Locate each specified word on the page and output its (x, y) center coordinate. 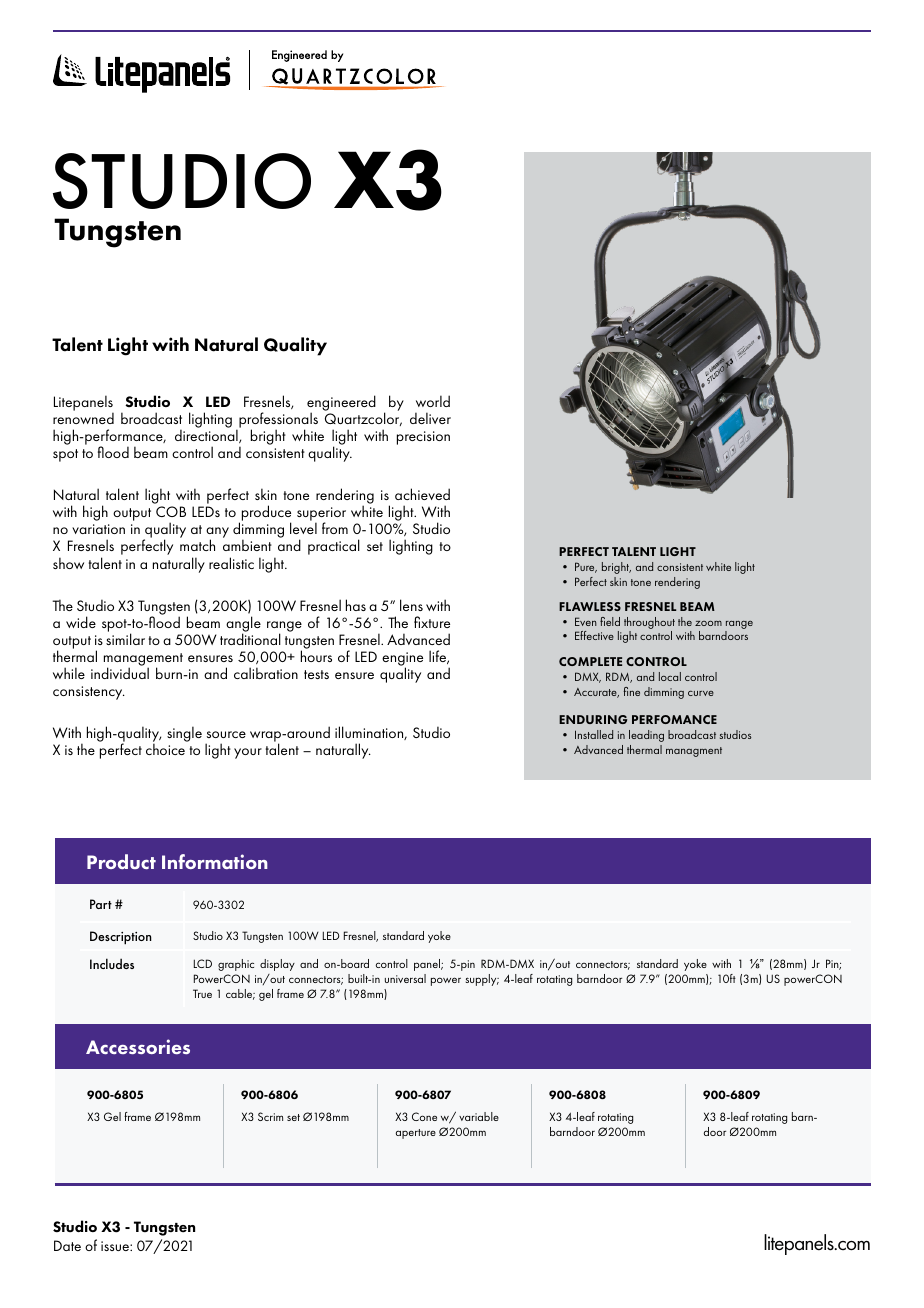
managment (694, 752)
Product (121, 861)
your (248, 753)
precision (423, 438)
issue (116, 1246)
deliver (430, 418)
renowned (83, 418)
